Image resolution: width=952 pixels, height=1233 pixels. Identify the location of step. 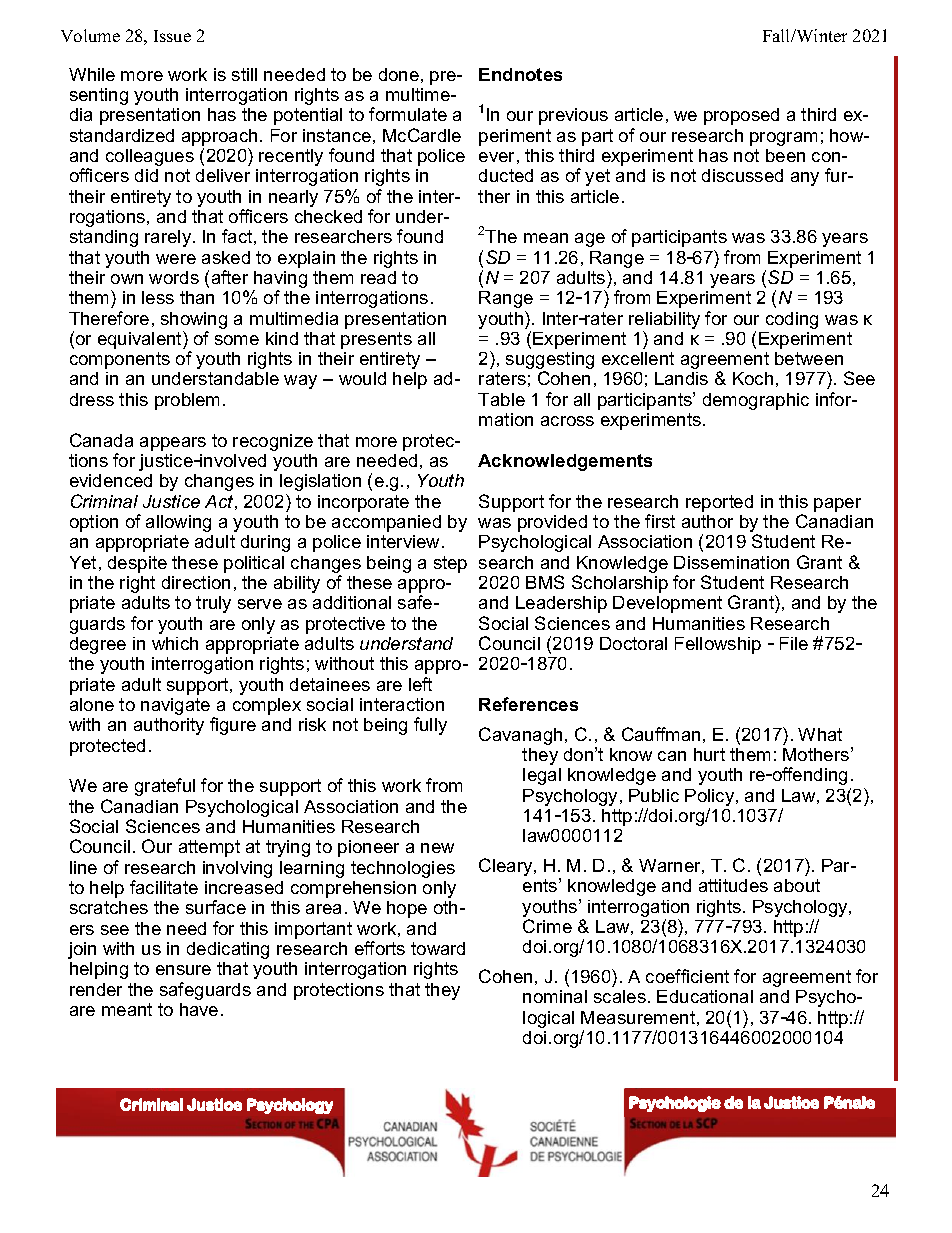
(450, 564).
